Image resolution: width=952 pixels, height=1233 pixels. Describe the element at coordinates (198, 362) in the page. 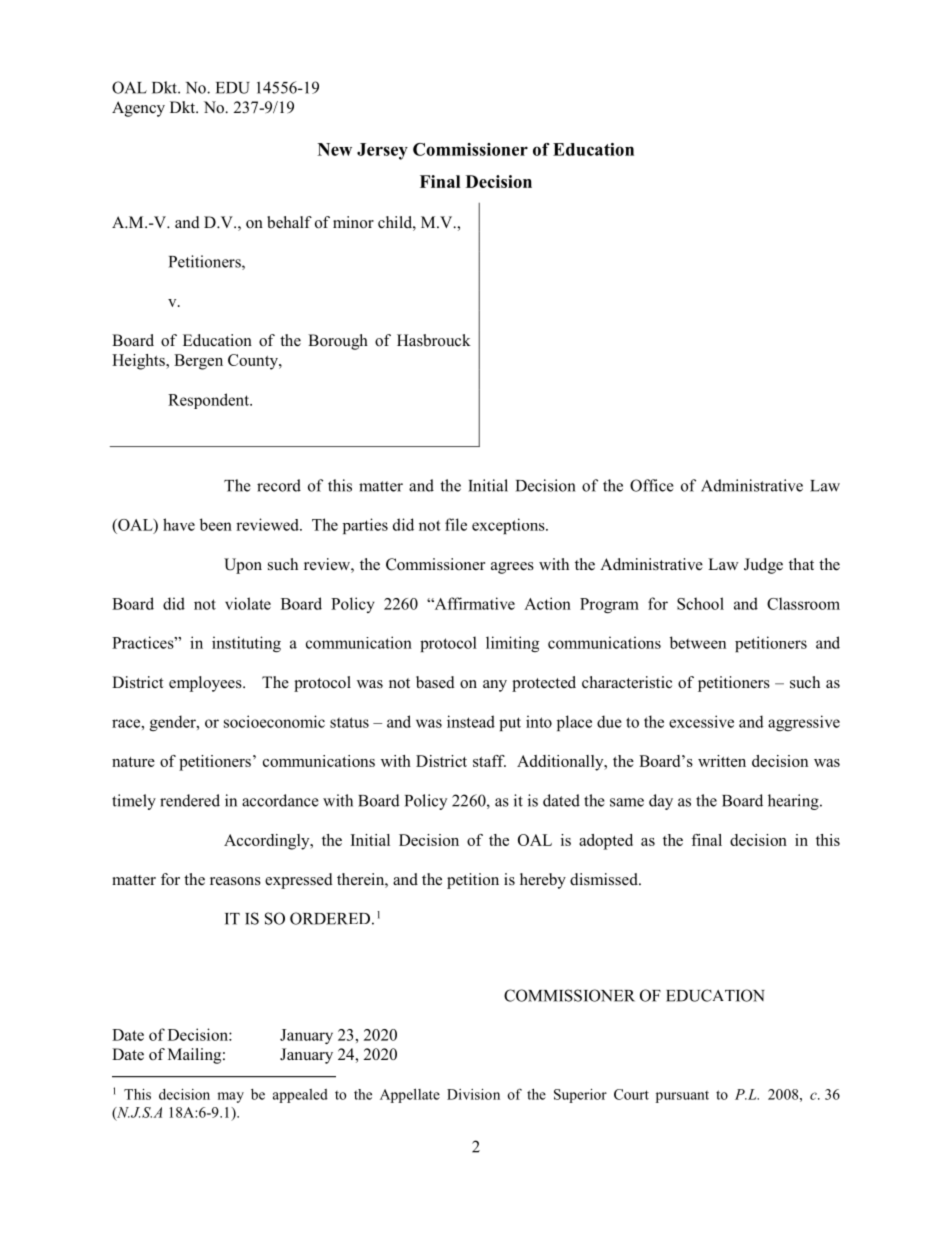

I see `Bergen` at that location.
